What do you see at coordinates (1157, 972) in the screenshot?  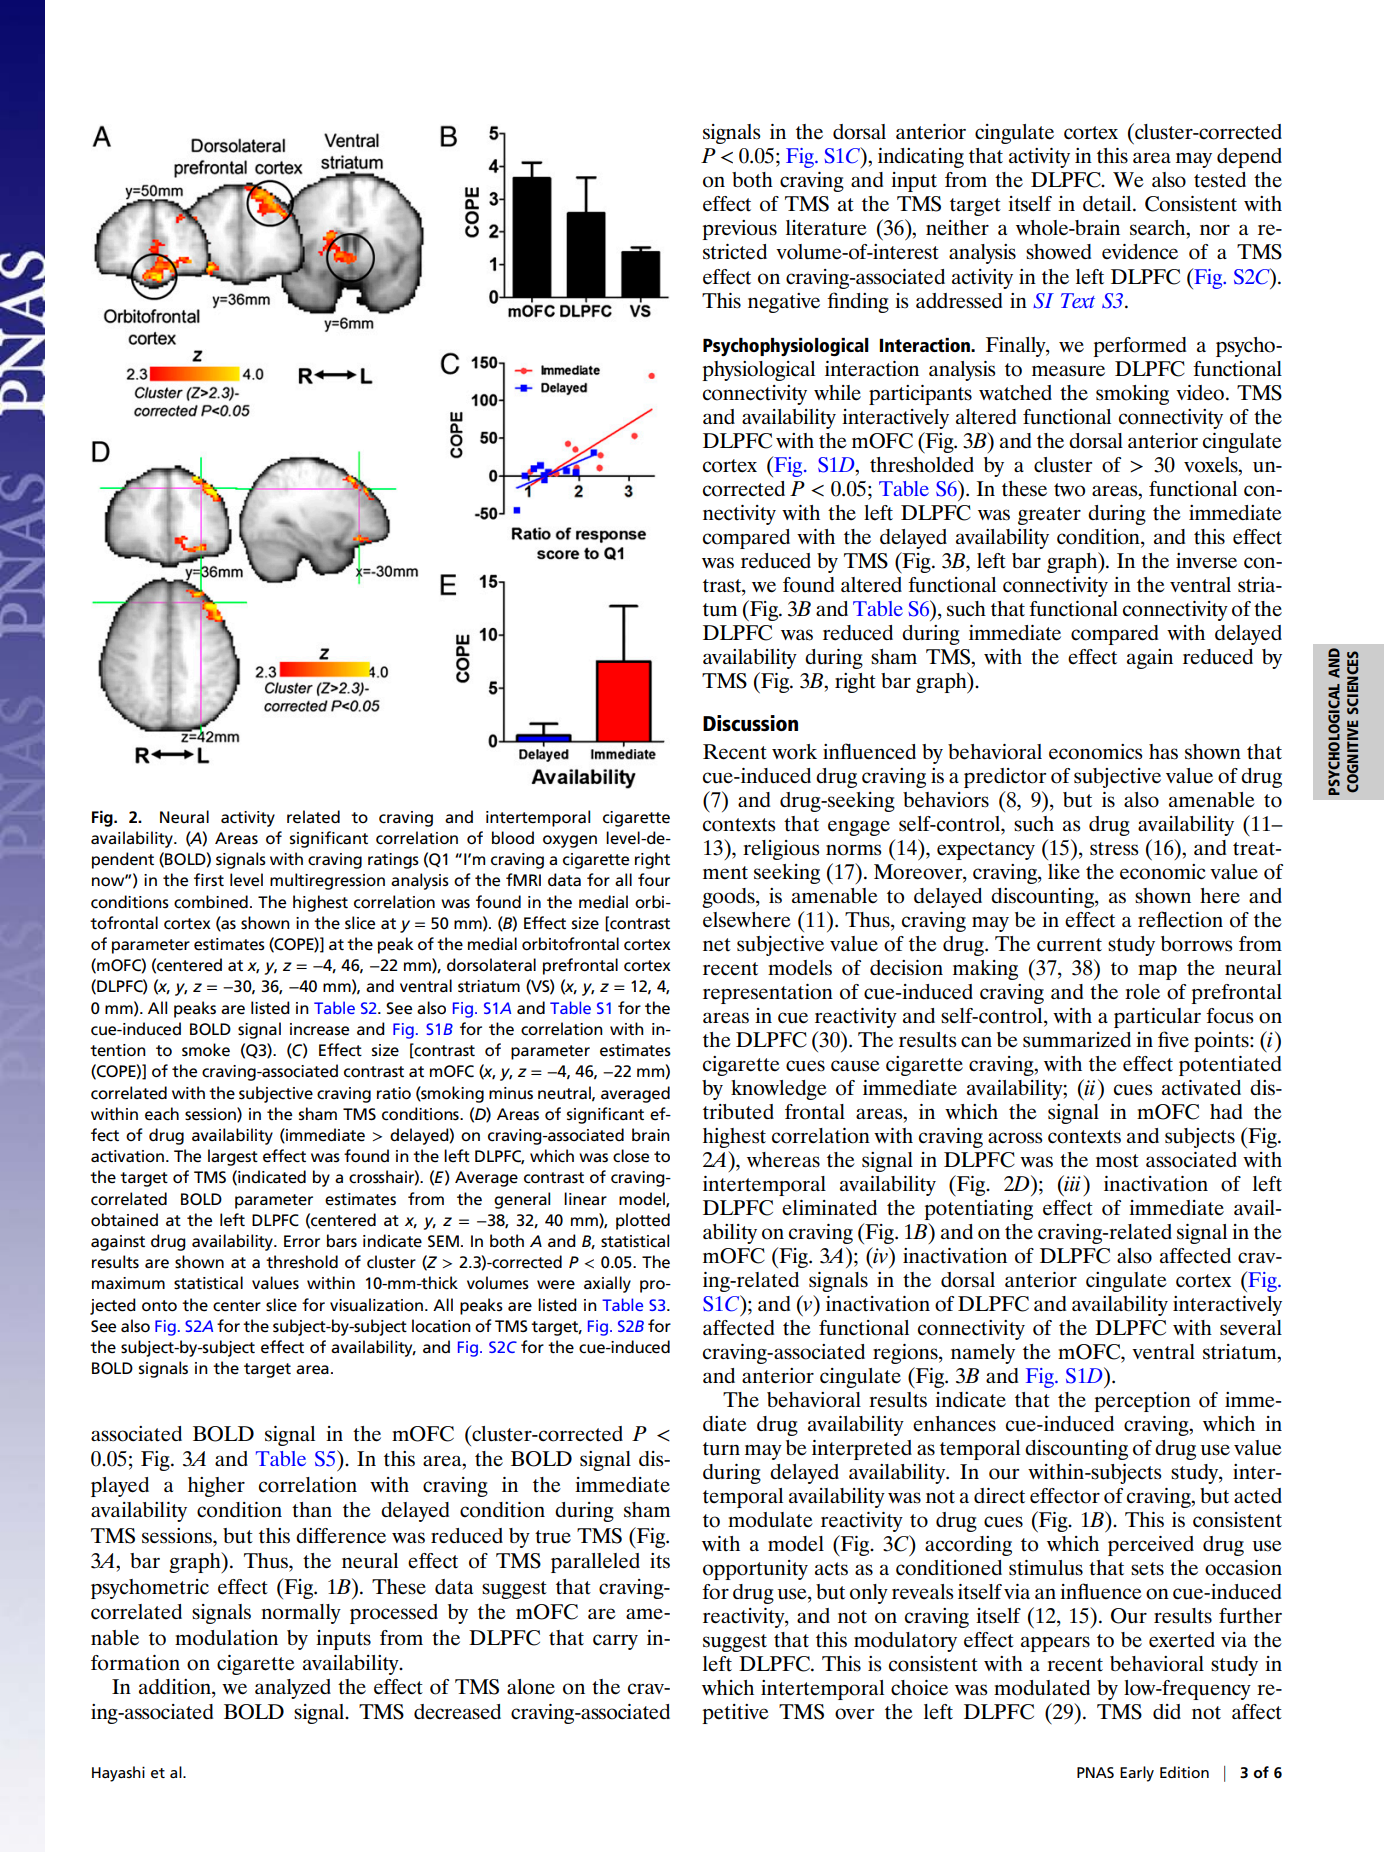 I see `map` at bounding box center [1157, 972].
